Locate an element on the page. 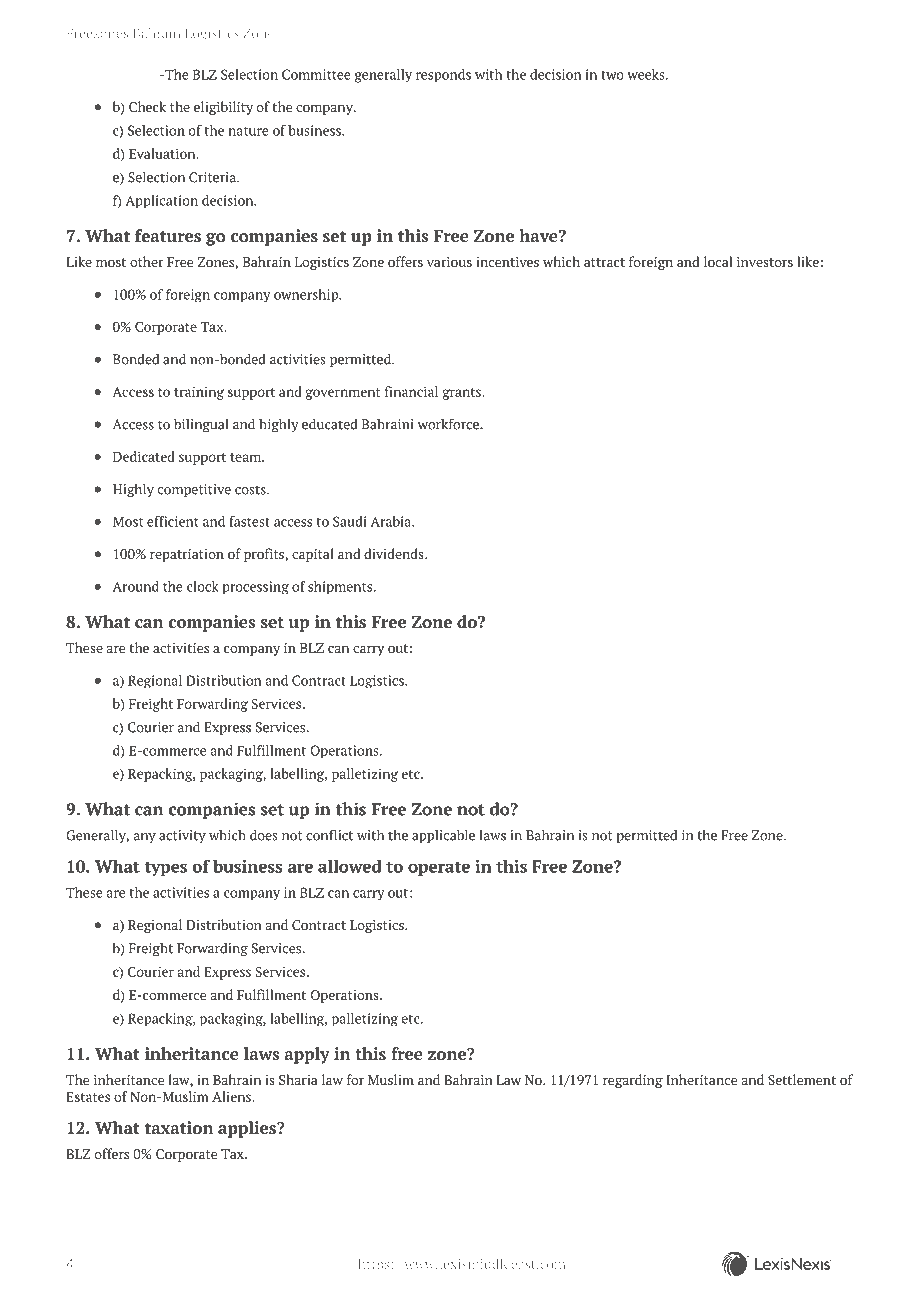  applicable is located at coordinates (443, 836).
